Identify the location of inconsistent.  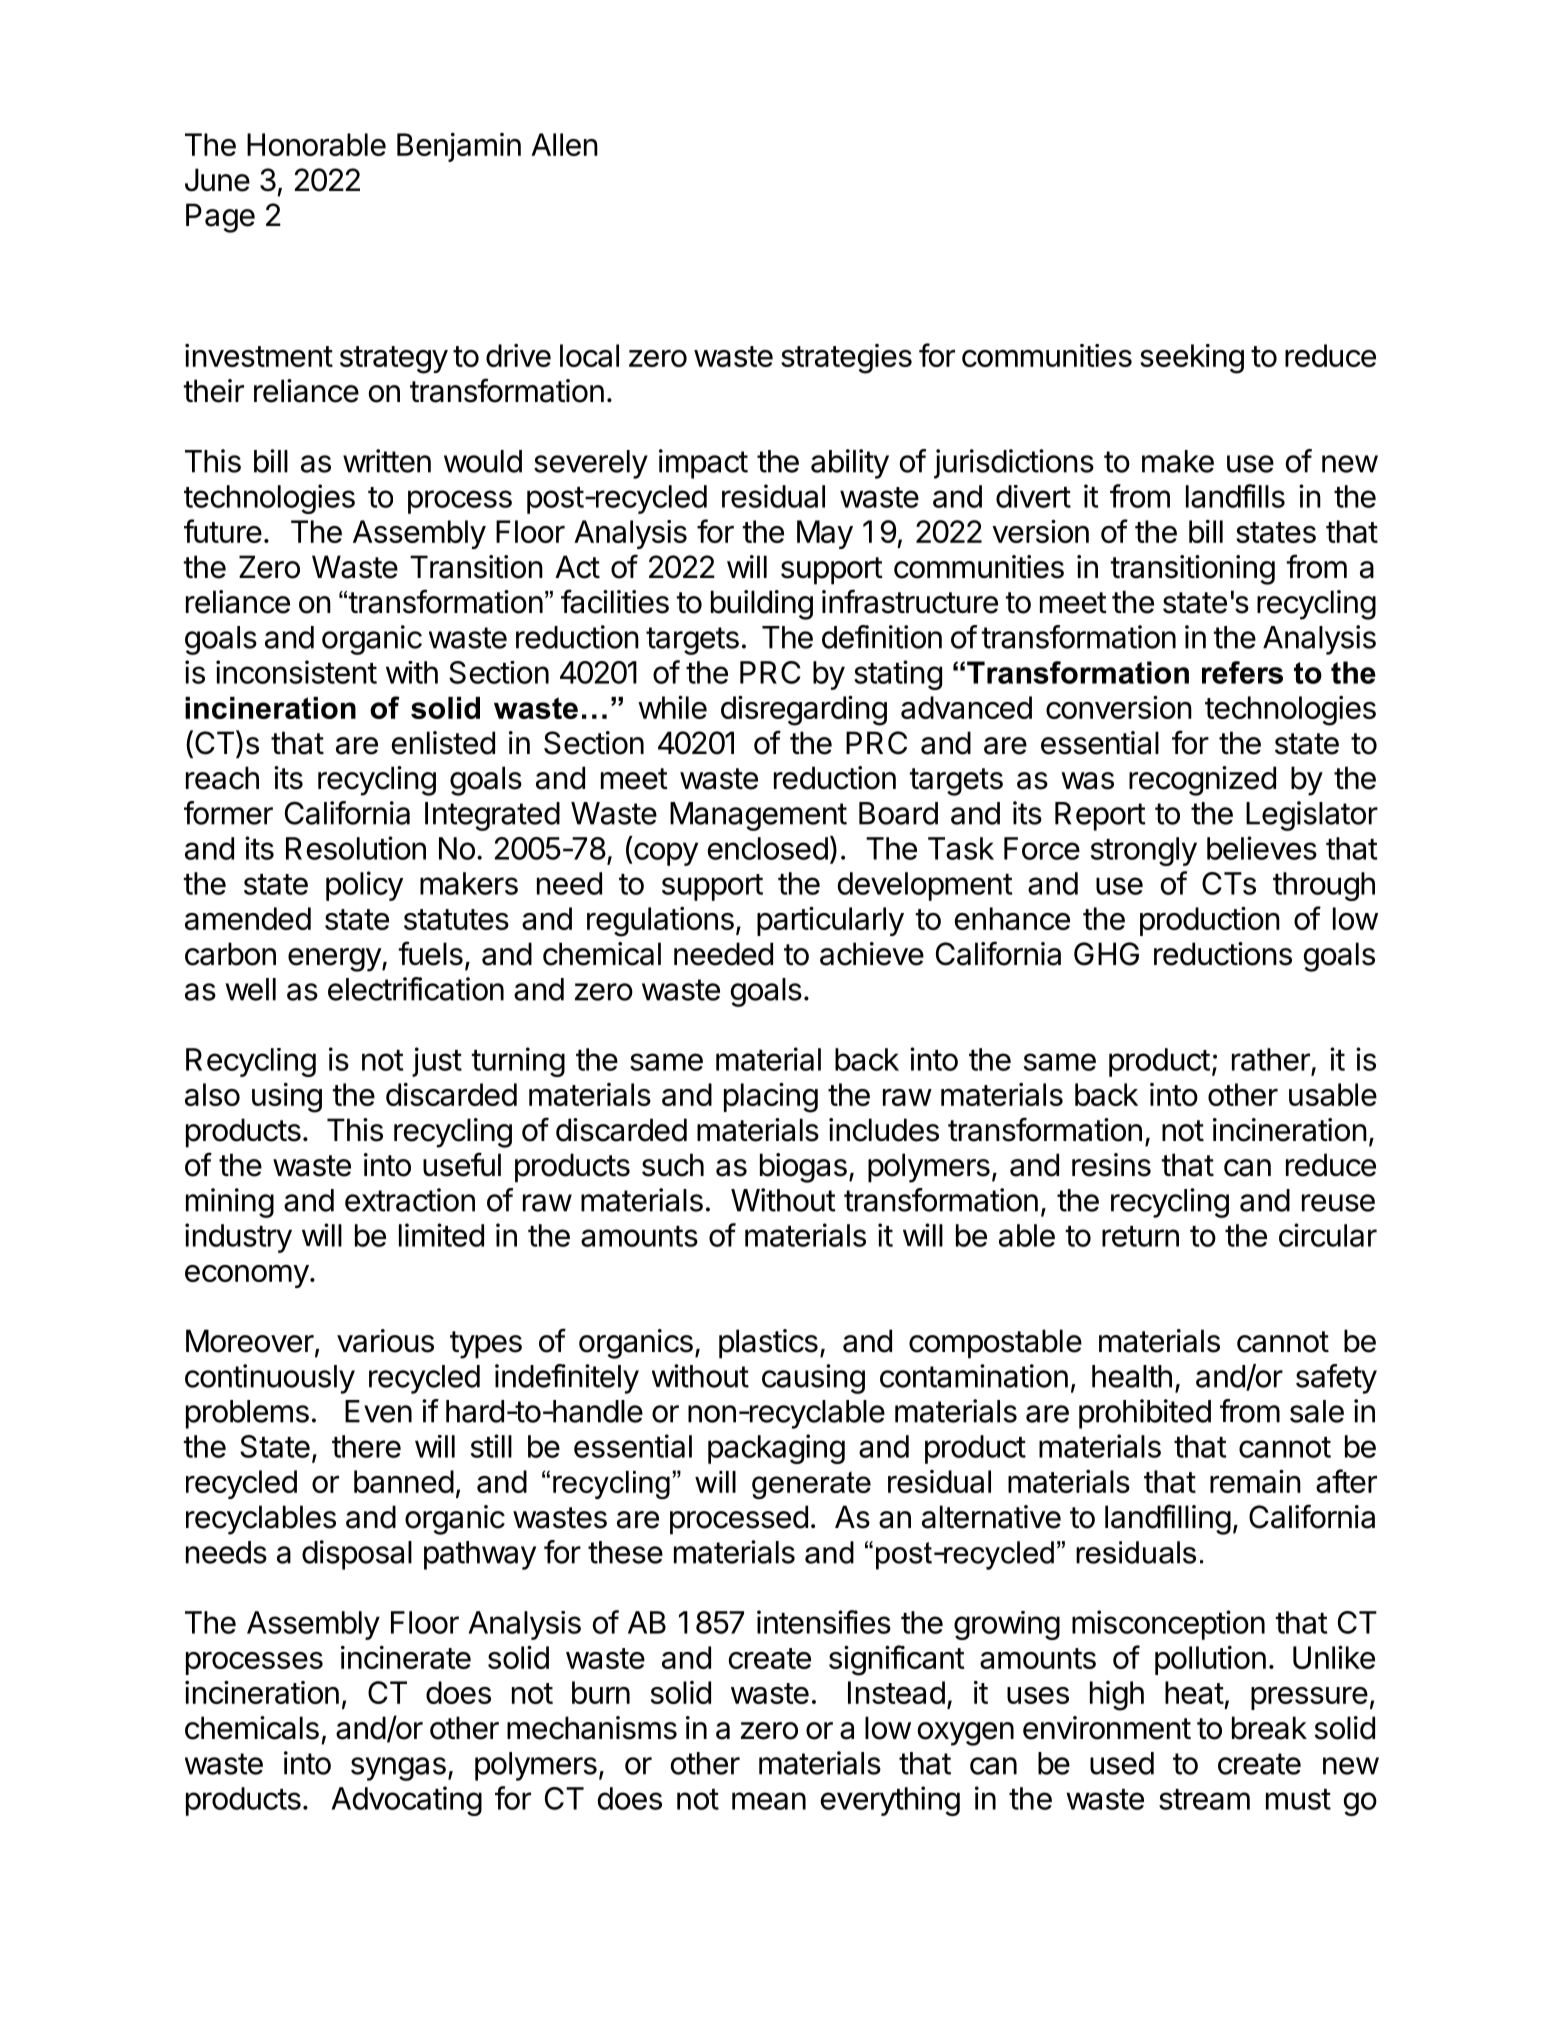
(296, 672).
